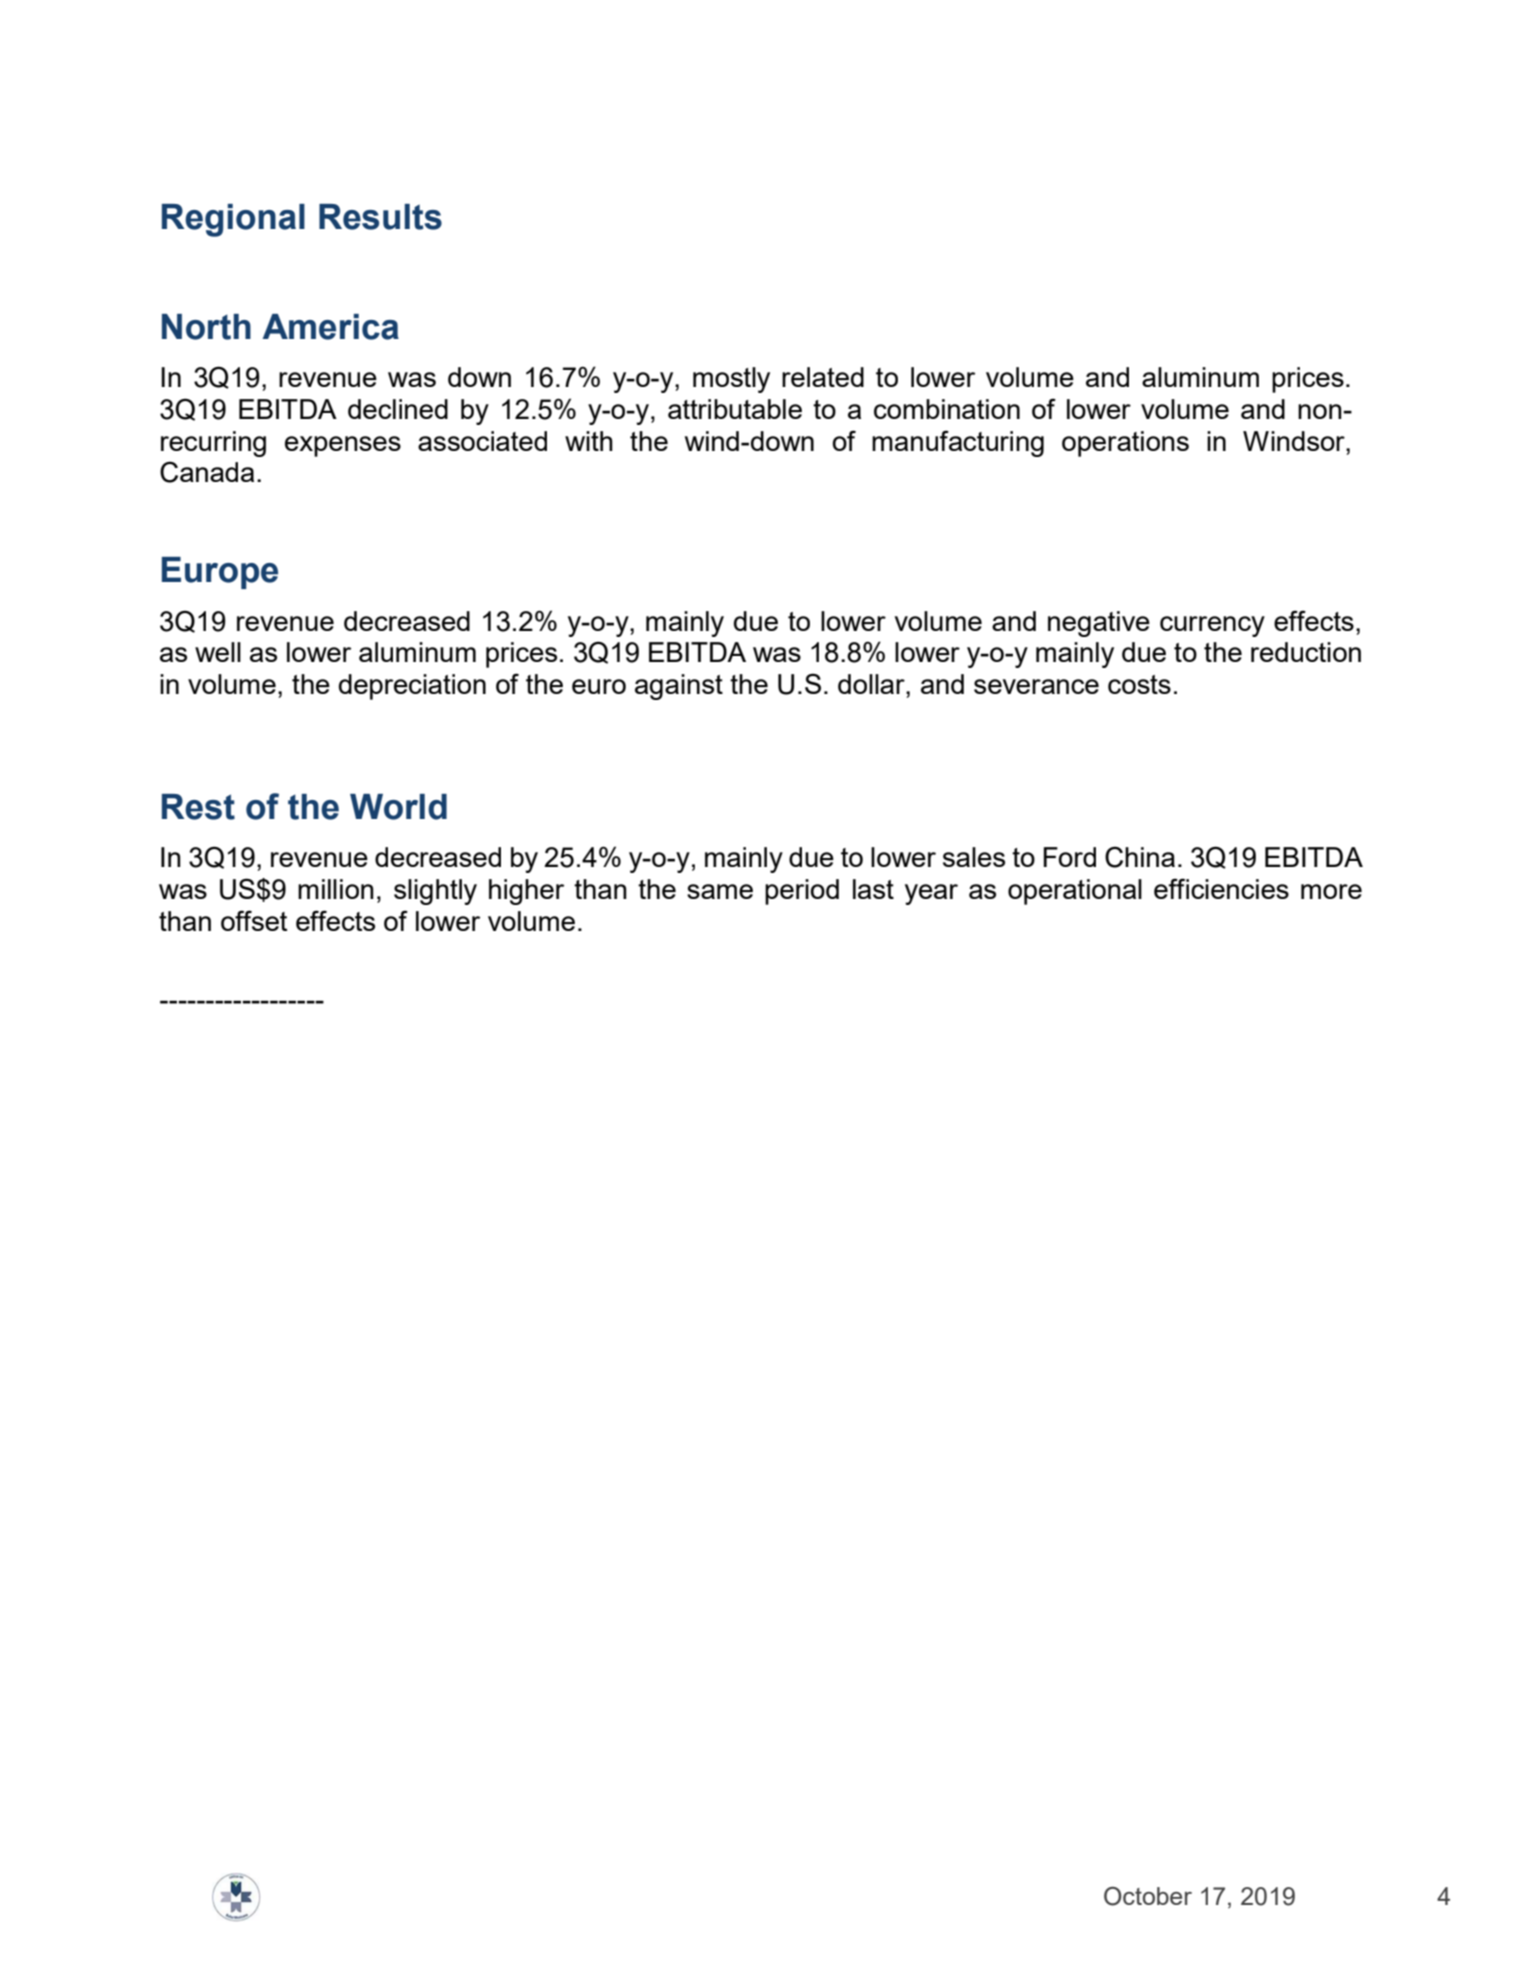 The width and height of the screenshot is (1529, 1979). Describe the element at coordinates (1148, 1896) in the screenshot. I see `October` at that location.
